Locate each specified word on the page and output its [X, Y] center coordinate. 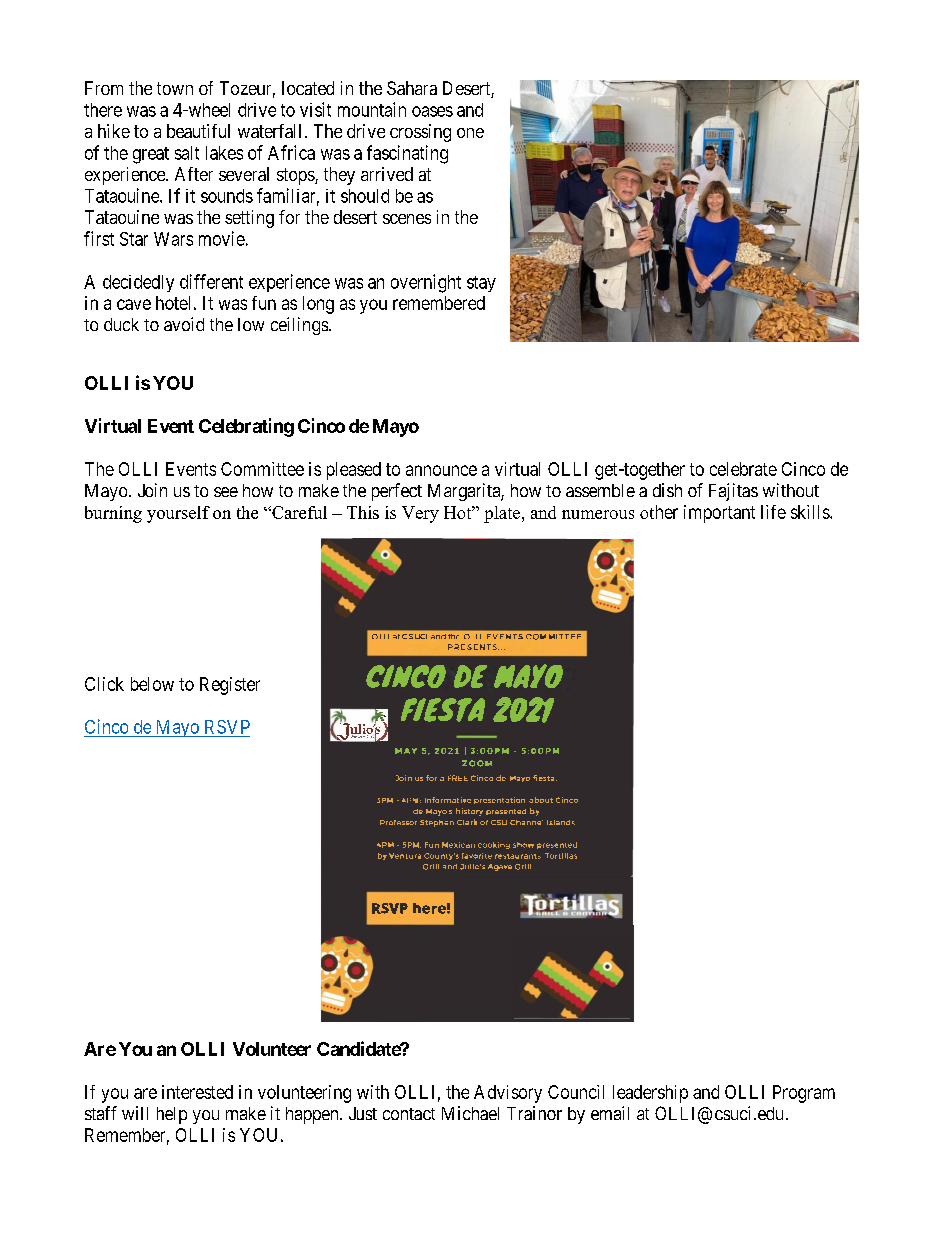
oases [432, 111]
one [470, 133]
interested [197, 1092]
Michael [470, 1113]
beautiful [198, 131]
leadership [650, 1094]
